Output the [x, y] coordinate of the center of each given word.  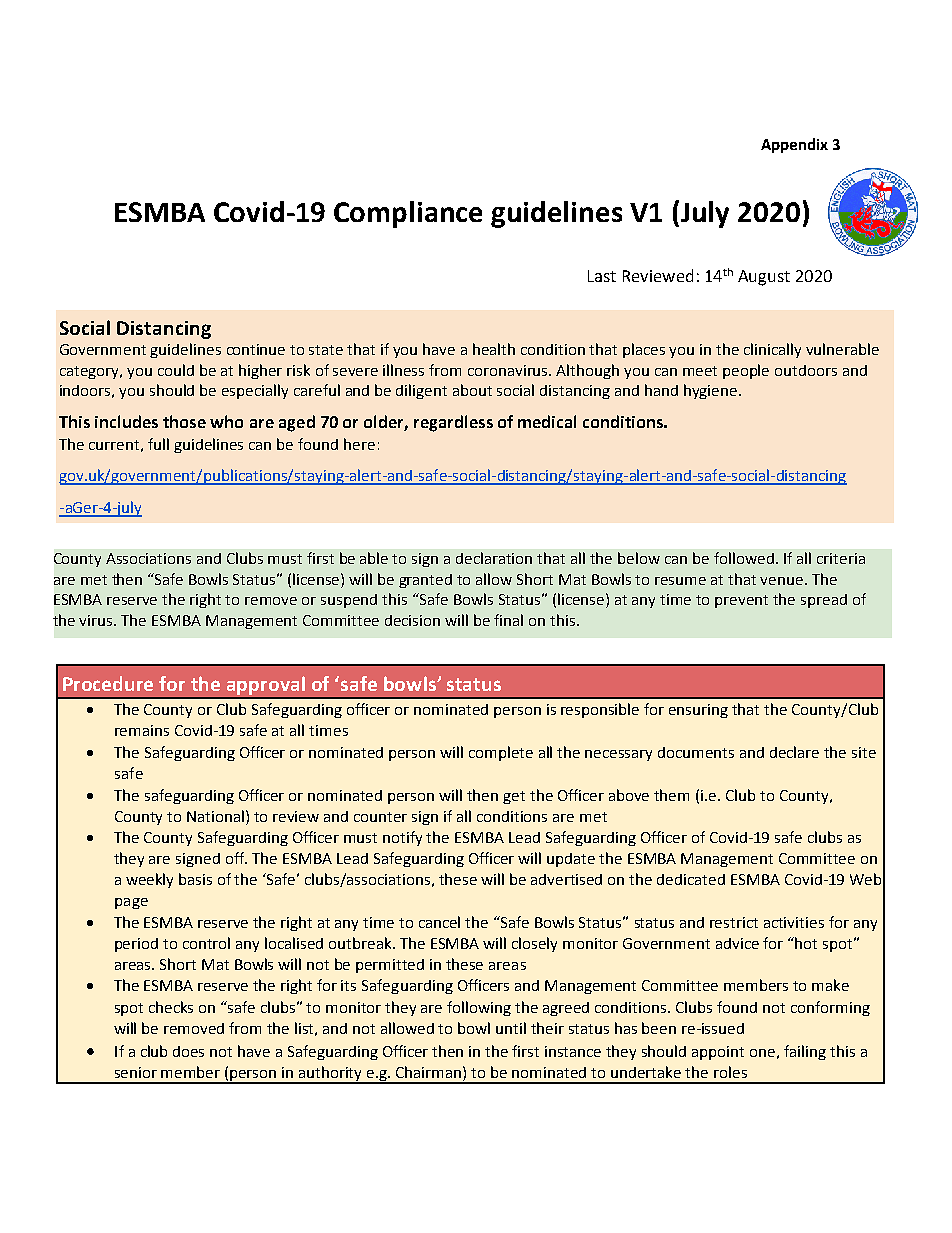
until [511, 1028]
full [158, 444]
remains [142, 730]
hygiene [712, 391]
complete [501, 753]
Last [602, 276]
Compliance [408, 214]
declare [794, 752]
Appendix [794, 145]
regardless [453, 423]
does [188, 1051]
